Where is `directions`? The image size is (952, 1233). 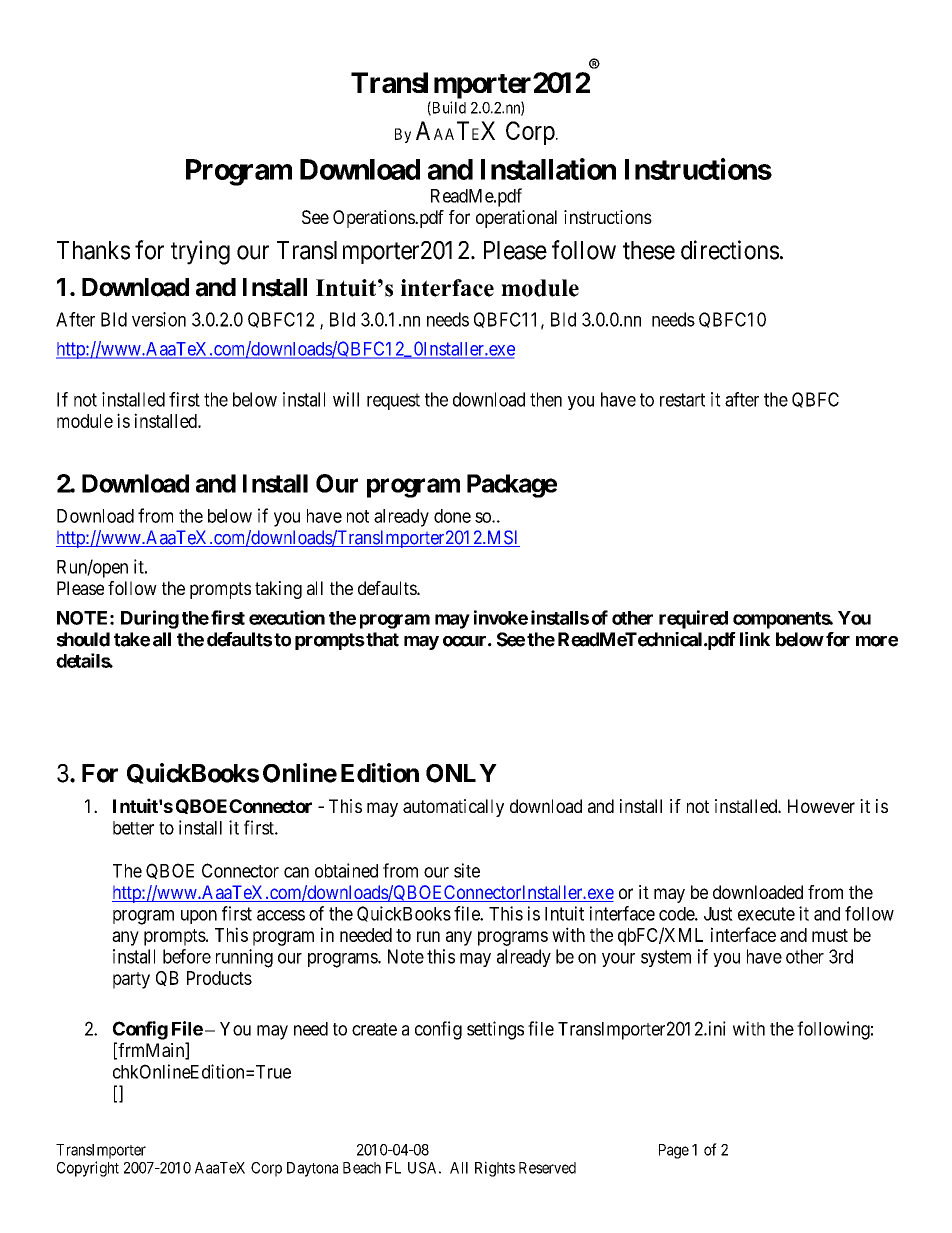 directions is located at coordinates (730, 250).
